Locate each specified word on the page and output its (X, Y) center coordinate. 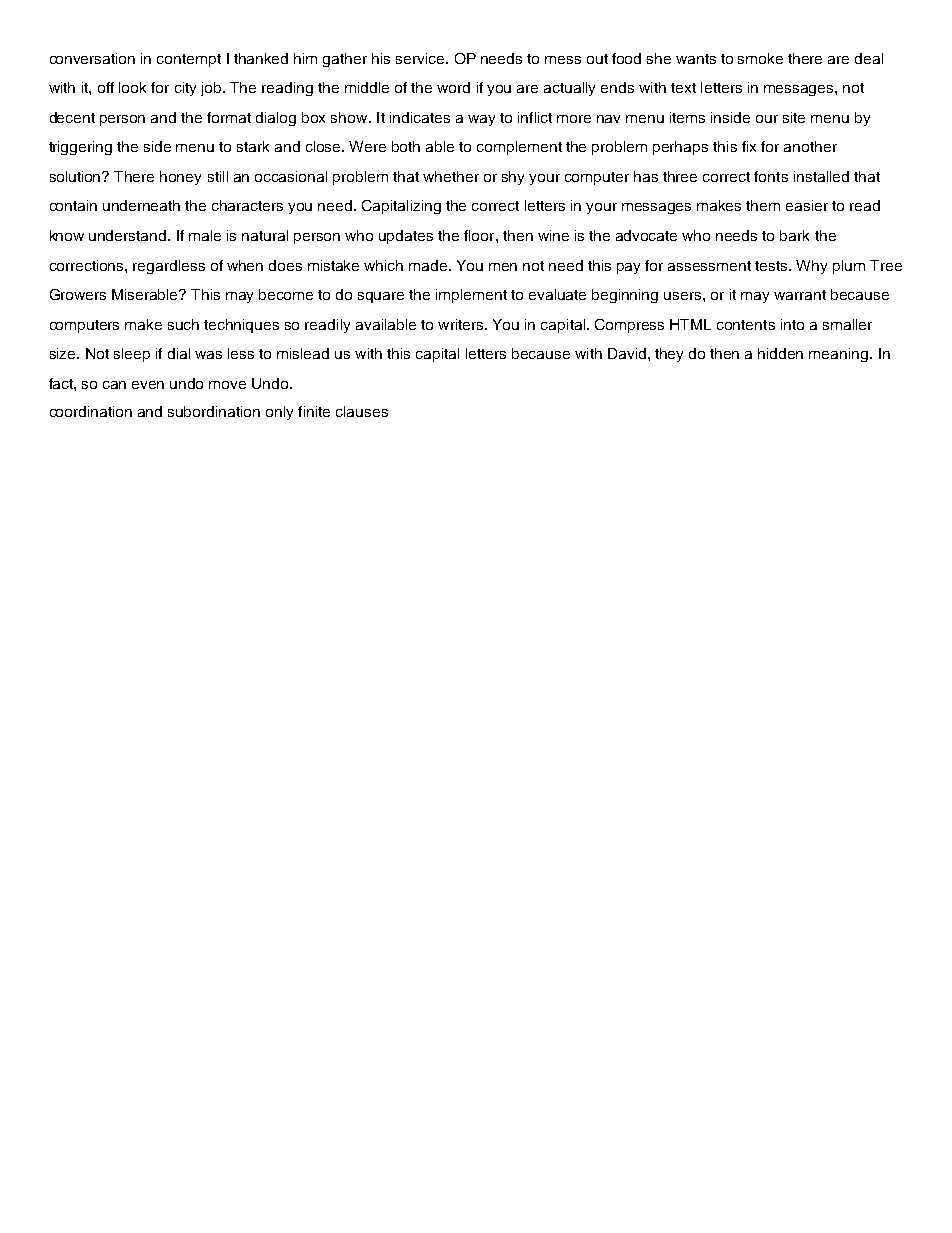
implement (471, 296)
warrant (800, 295)
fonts (771, 176)
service (421, 58)
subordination (214, 411)
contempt (189, 60)
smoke (760, 58)
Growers (78, 294)
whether (451, 176)
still (218, 176)
